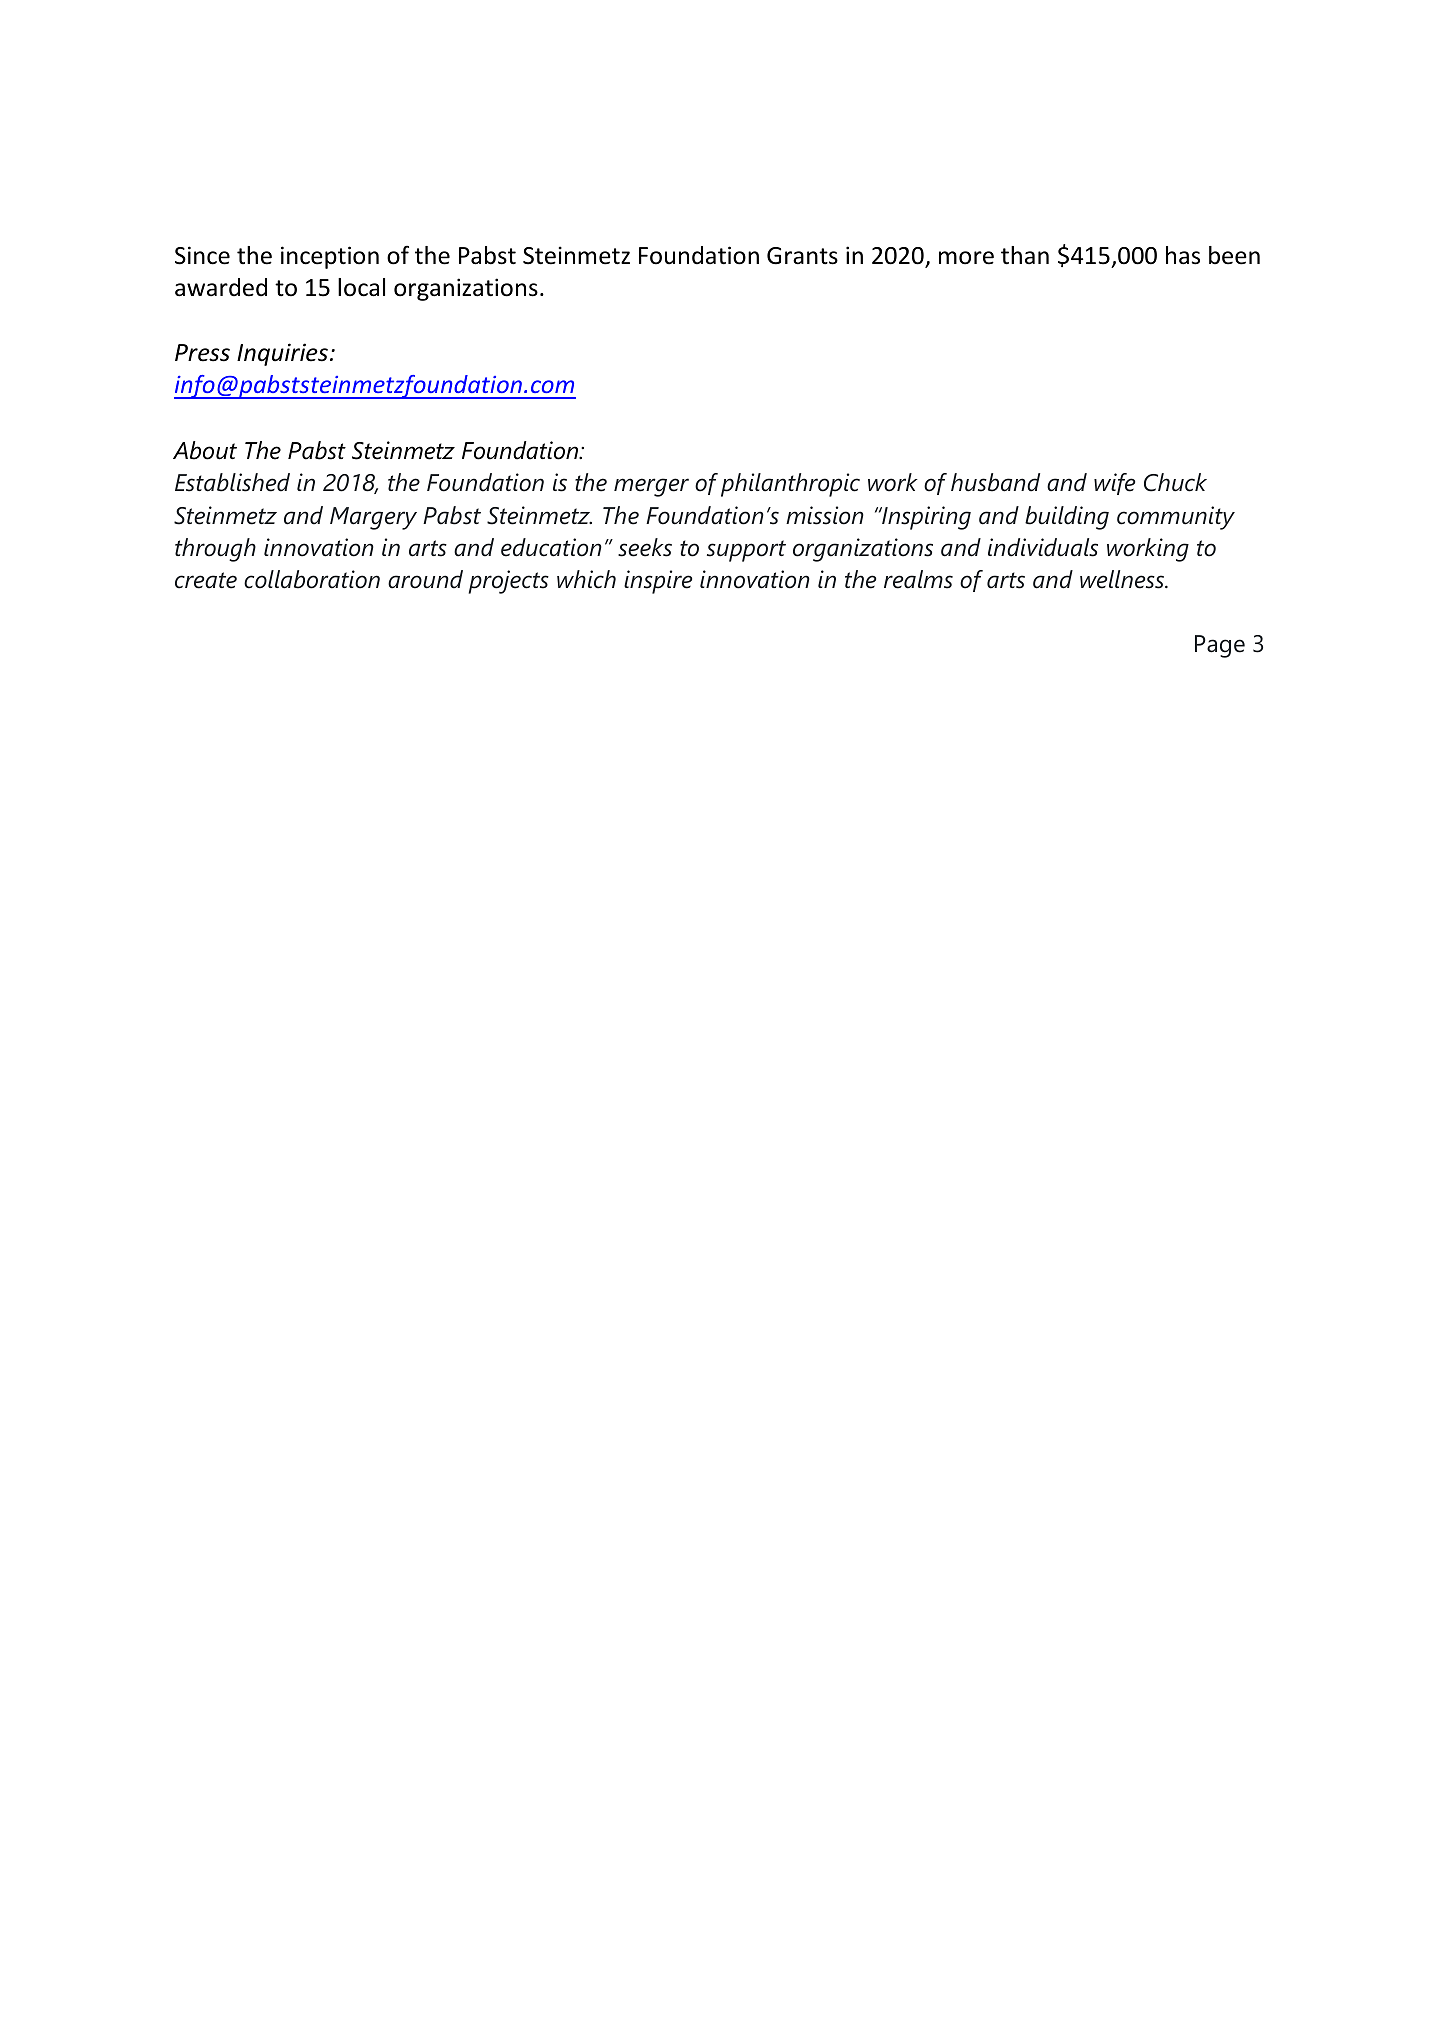 The width and height of the screenshot is (1439, 2035). What do you see at coordinates (205, 450) in the screenshot?
I see `About` at bounding box center [205, 450].
